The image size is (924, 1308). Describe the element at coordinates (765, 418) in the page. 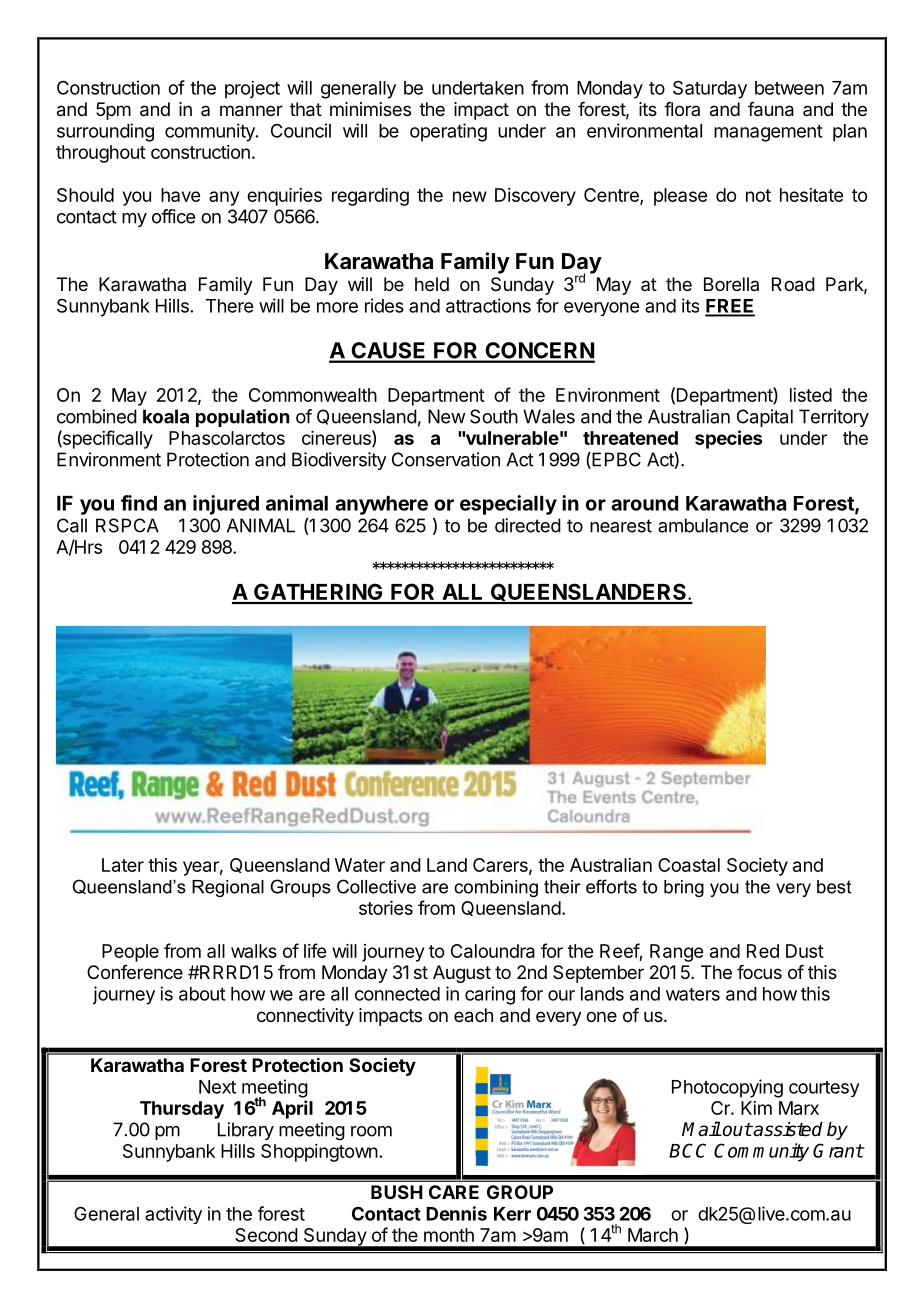

I see `Capital` at that location.
